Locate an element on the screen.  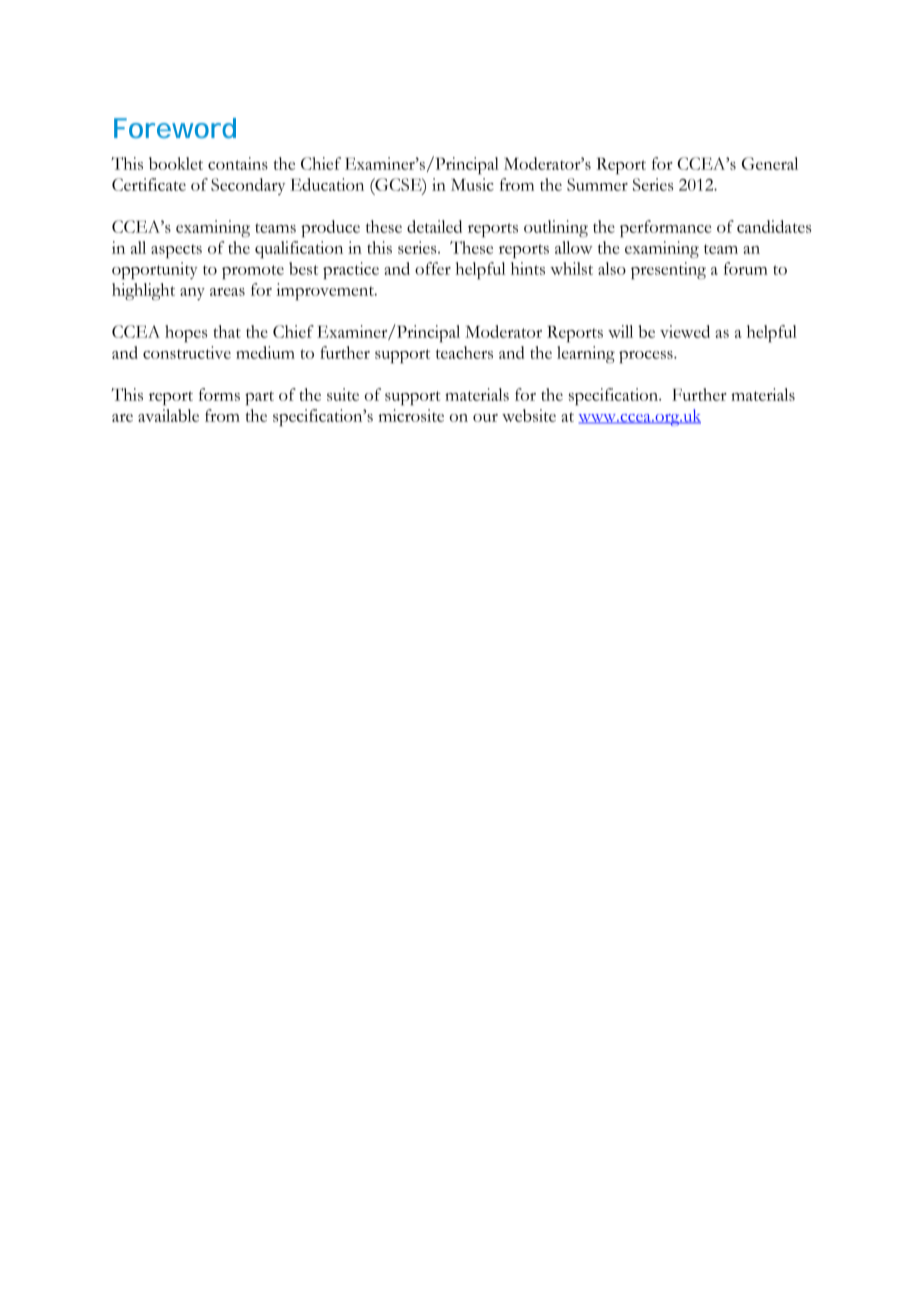
aspects is located at coordinates (176, 251).
